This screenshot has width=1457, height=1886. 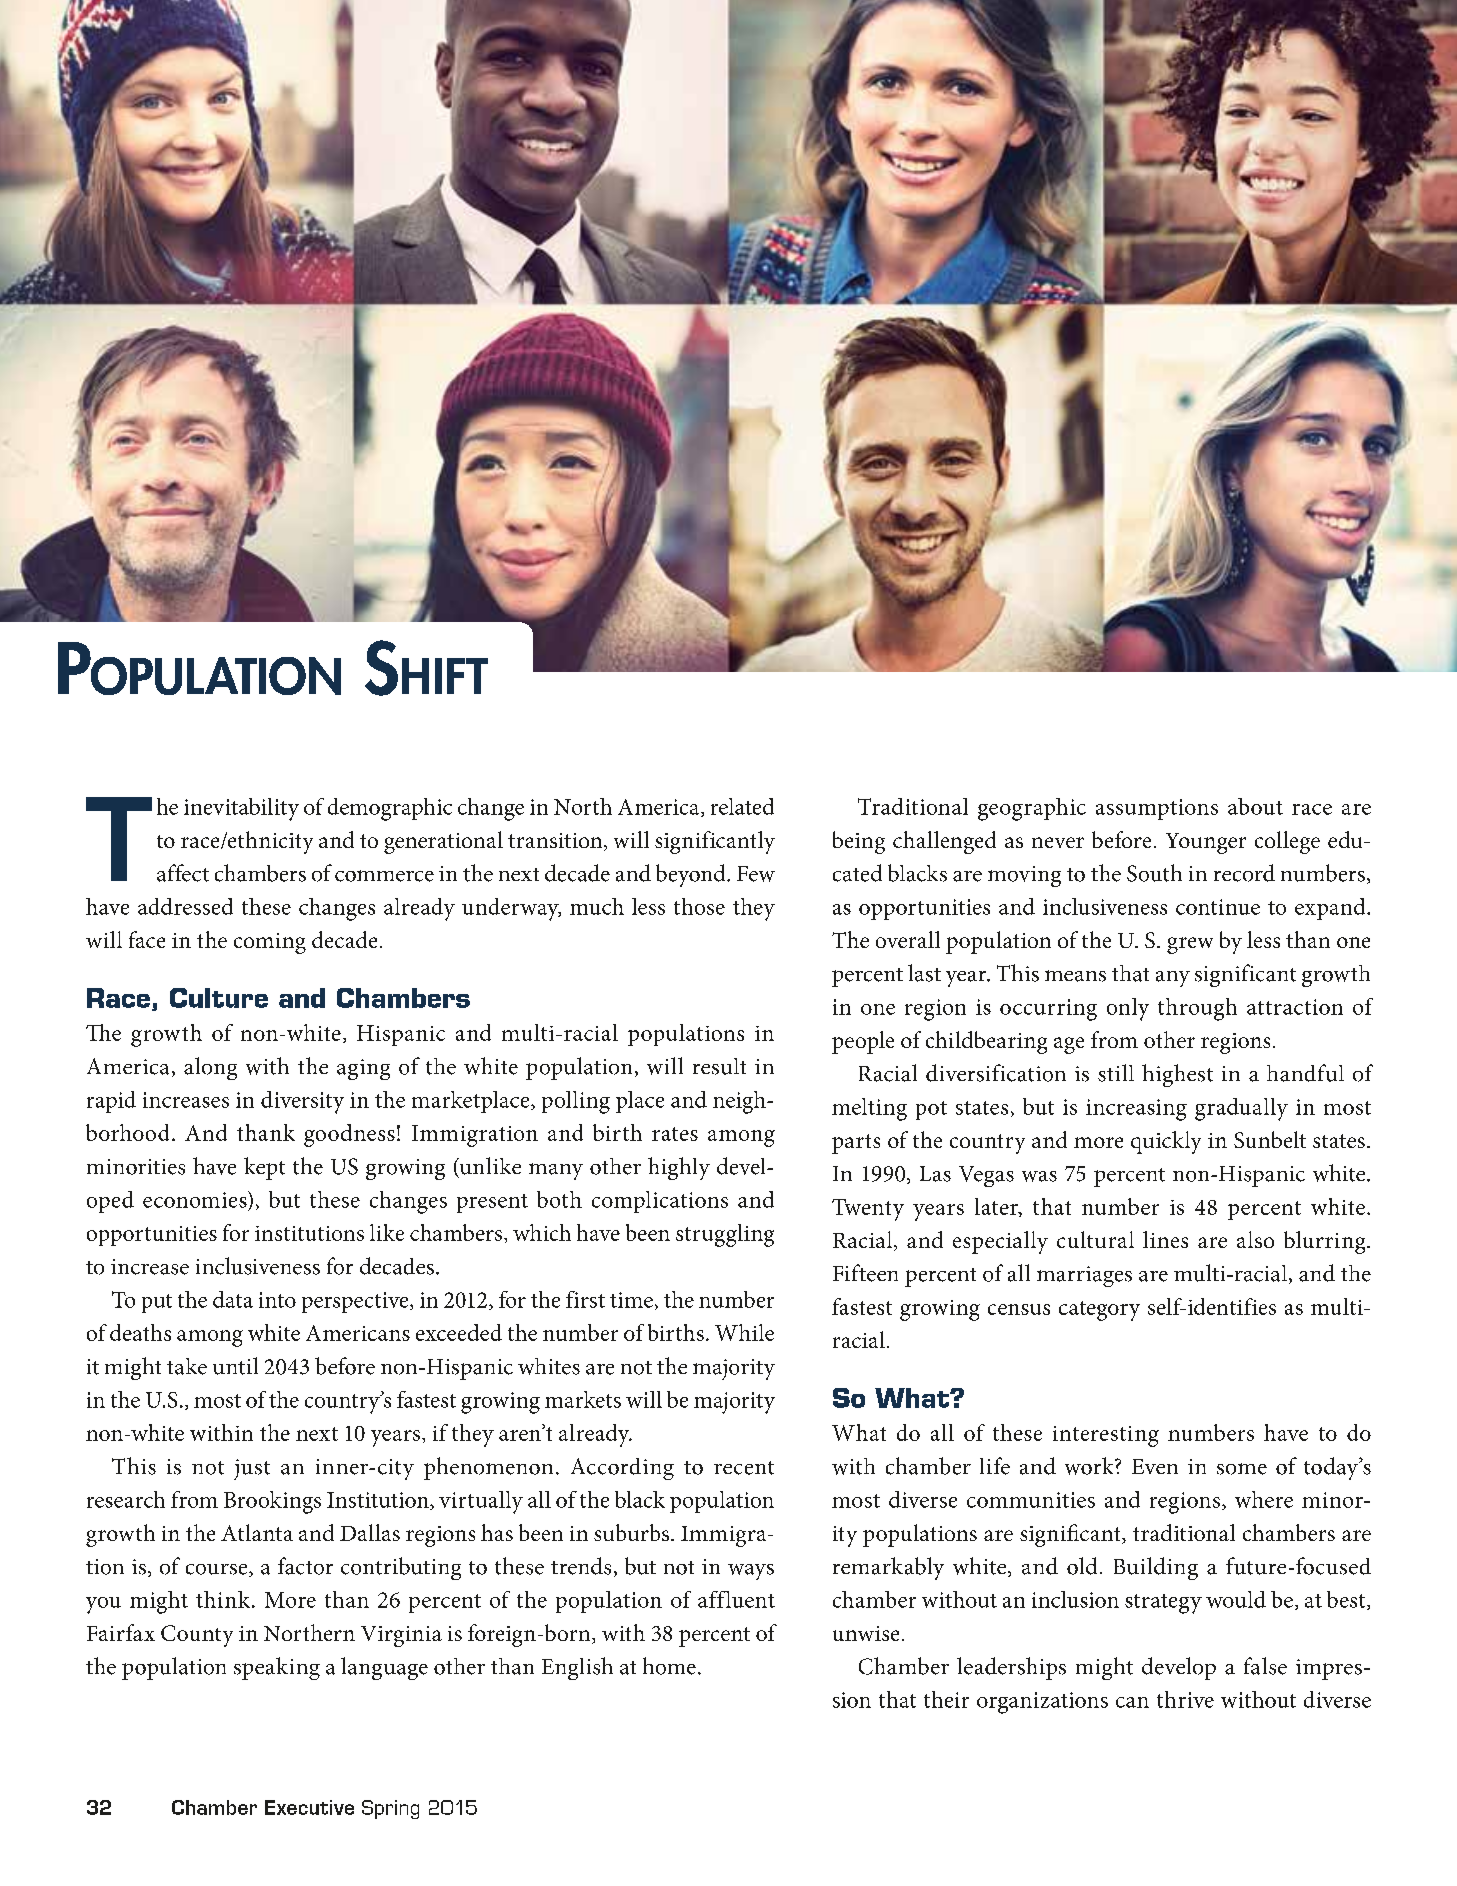 What do you see at coordinates (742, 806) in the screenshot?
I see `related` at bounding box center [742, 806].
